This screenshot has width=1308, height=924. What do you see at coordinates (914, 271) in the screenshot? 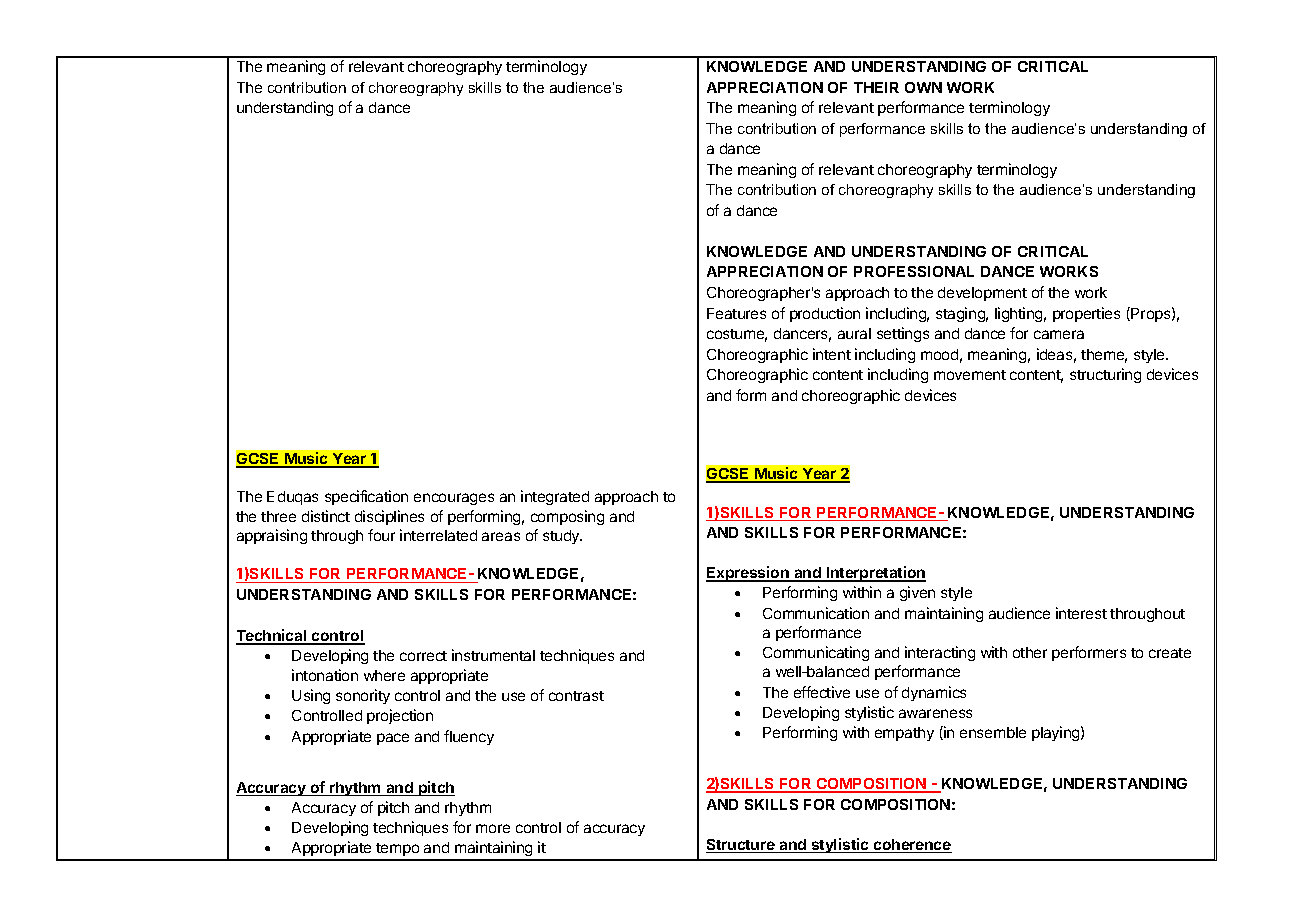
I see `PROFESSIONAL` at bounding box center [914, 271].
